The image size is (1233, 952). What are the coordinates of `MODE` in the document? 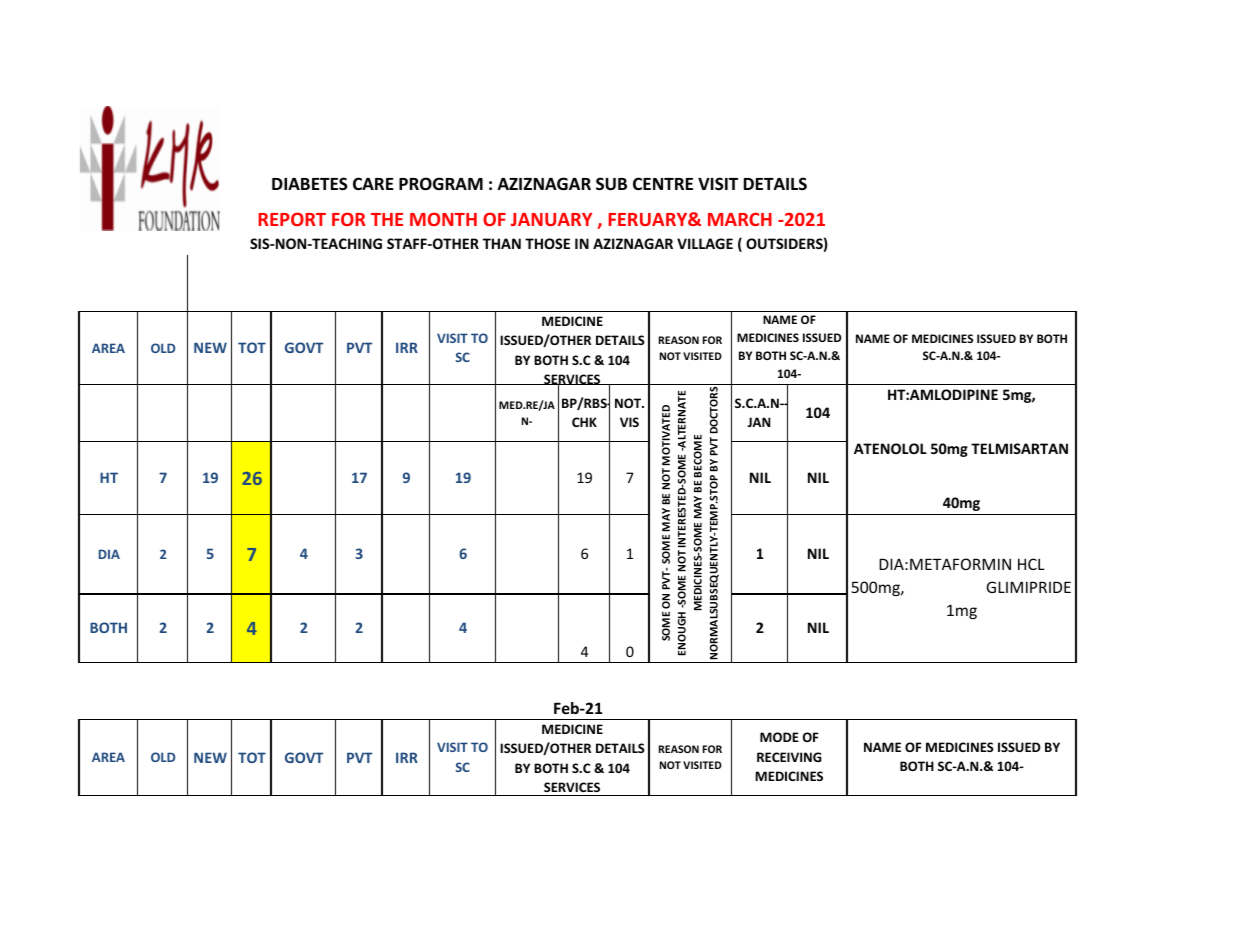 It's located at (779, 737).
